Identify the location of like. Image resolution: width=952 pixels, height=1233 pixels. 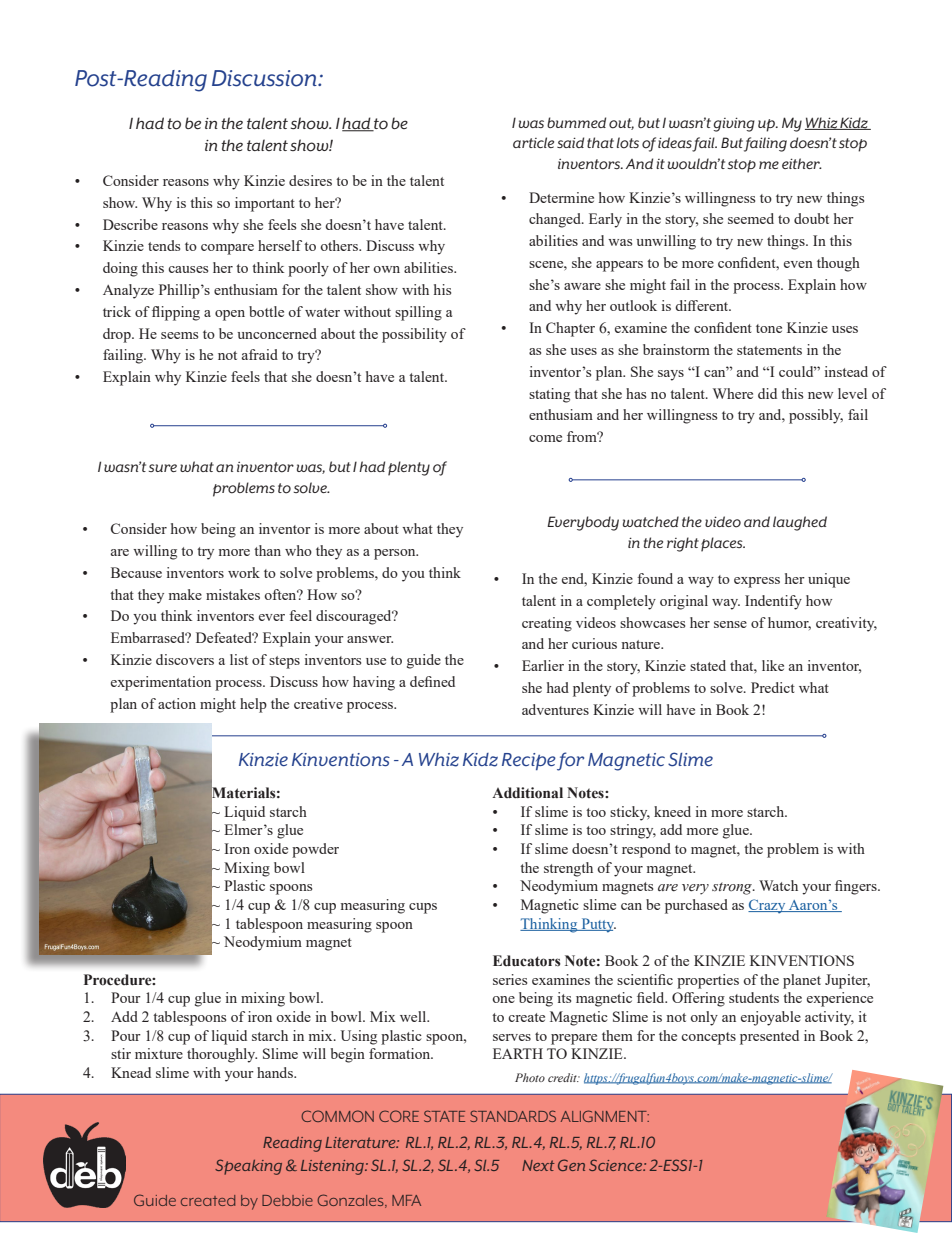
(773, 665).
